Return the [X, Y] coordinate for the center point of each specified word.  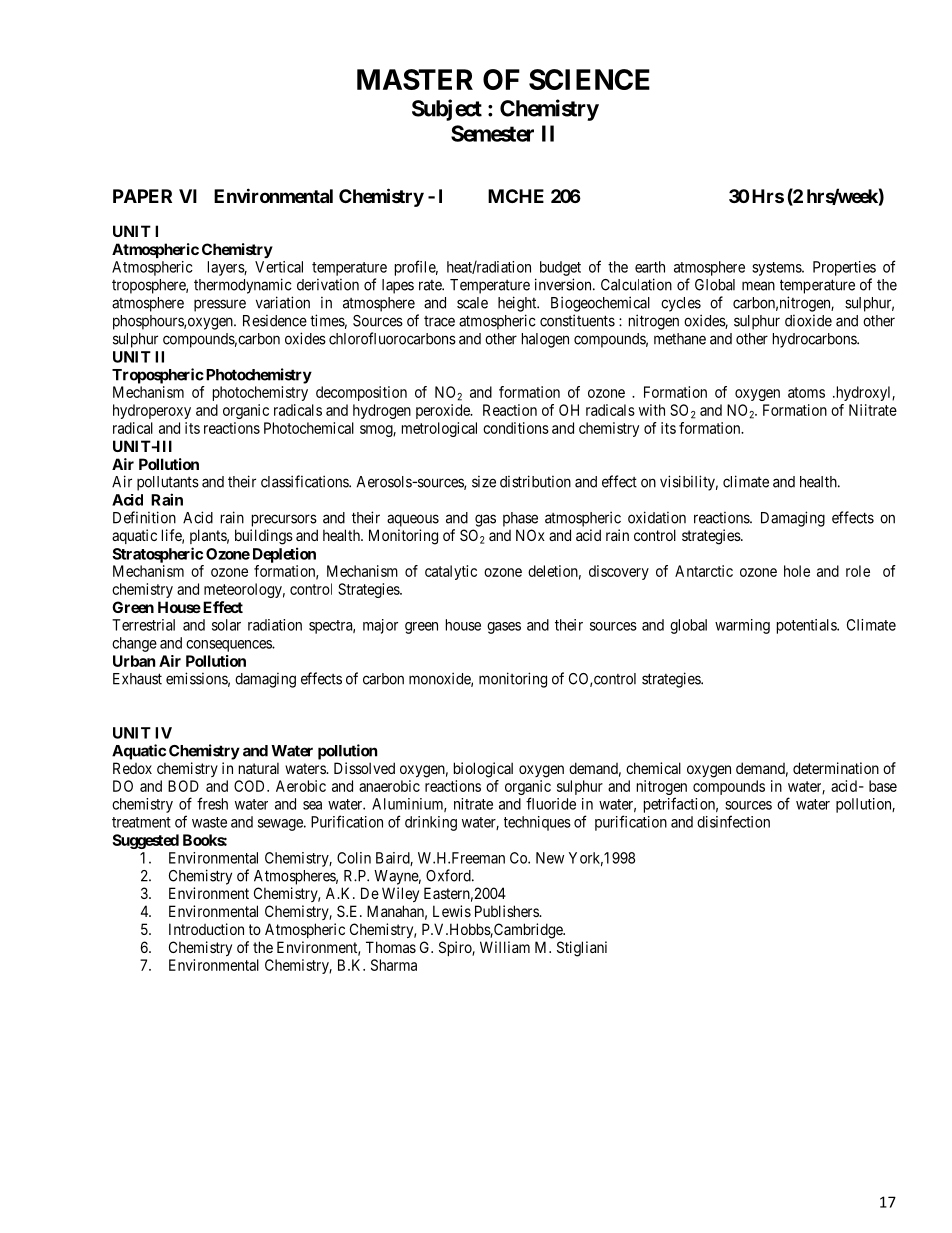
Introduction [206, 929]
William [505, 947]
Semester [492, 133]
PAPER [142, 196]
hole [797, 571]
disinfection [733, 821]
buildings [264, 537]
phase [520, 519]
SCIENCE [589, 79]
